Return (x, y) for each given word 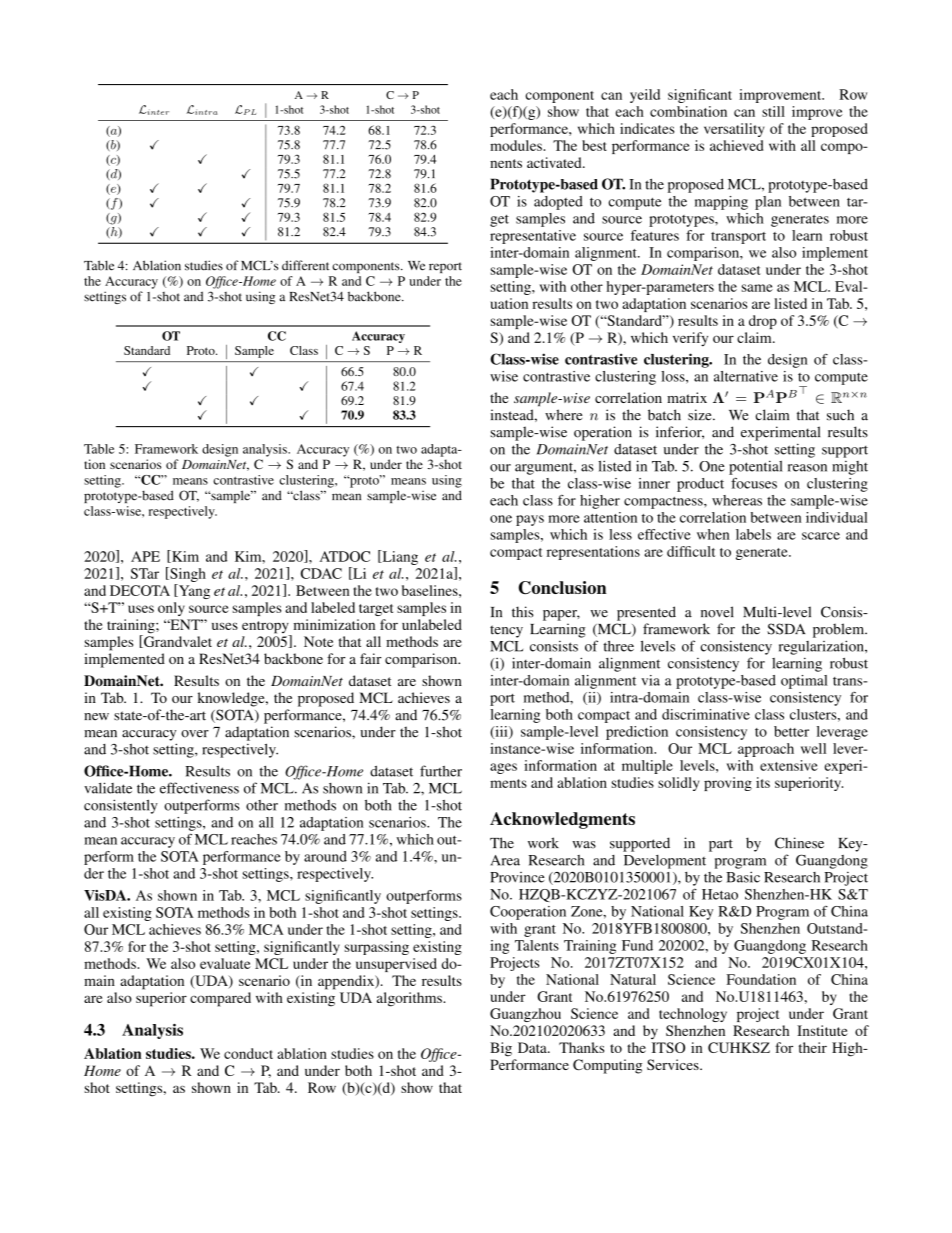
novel (717, 612)
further (441, 771)
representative (533, 237)
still (773, 111)
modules (517, 145)
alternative (746, 376)
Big (501, 1049)
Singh (187, 574)
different (305, 265)
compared (220, 999)
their (813, 1047)
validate (108, 788)
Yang (193, 591)
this (523, 612)
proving (728, 784)
